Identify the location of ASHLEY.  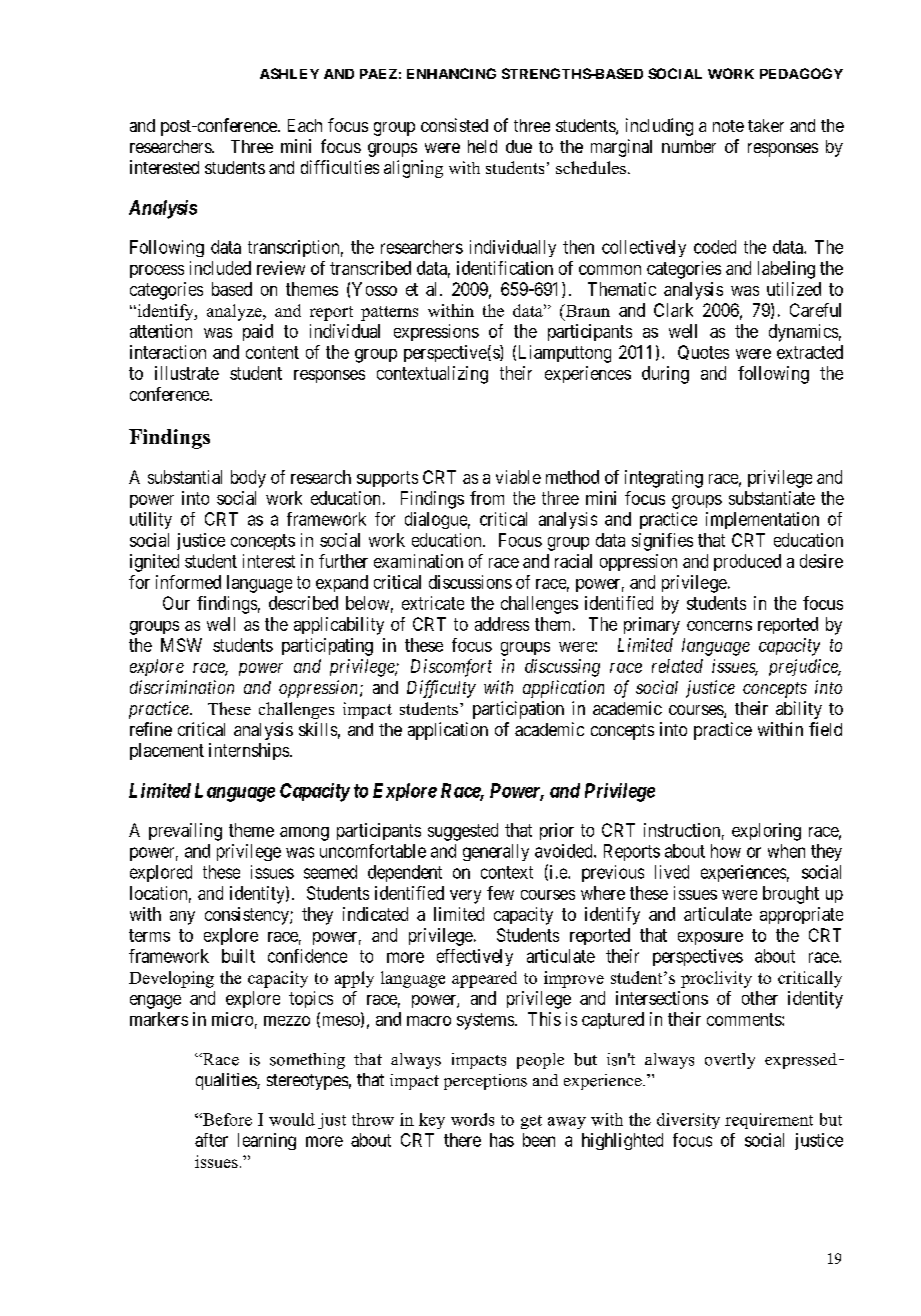
(289, 73).
